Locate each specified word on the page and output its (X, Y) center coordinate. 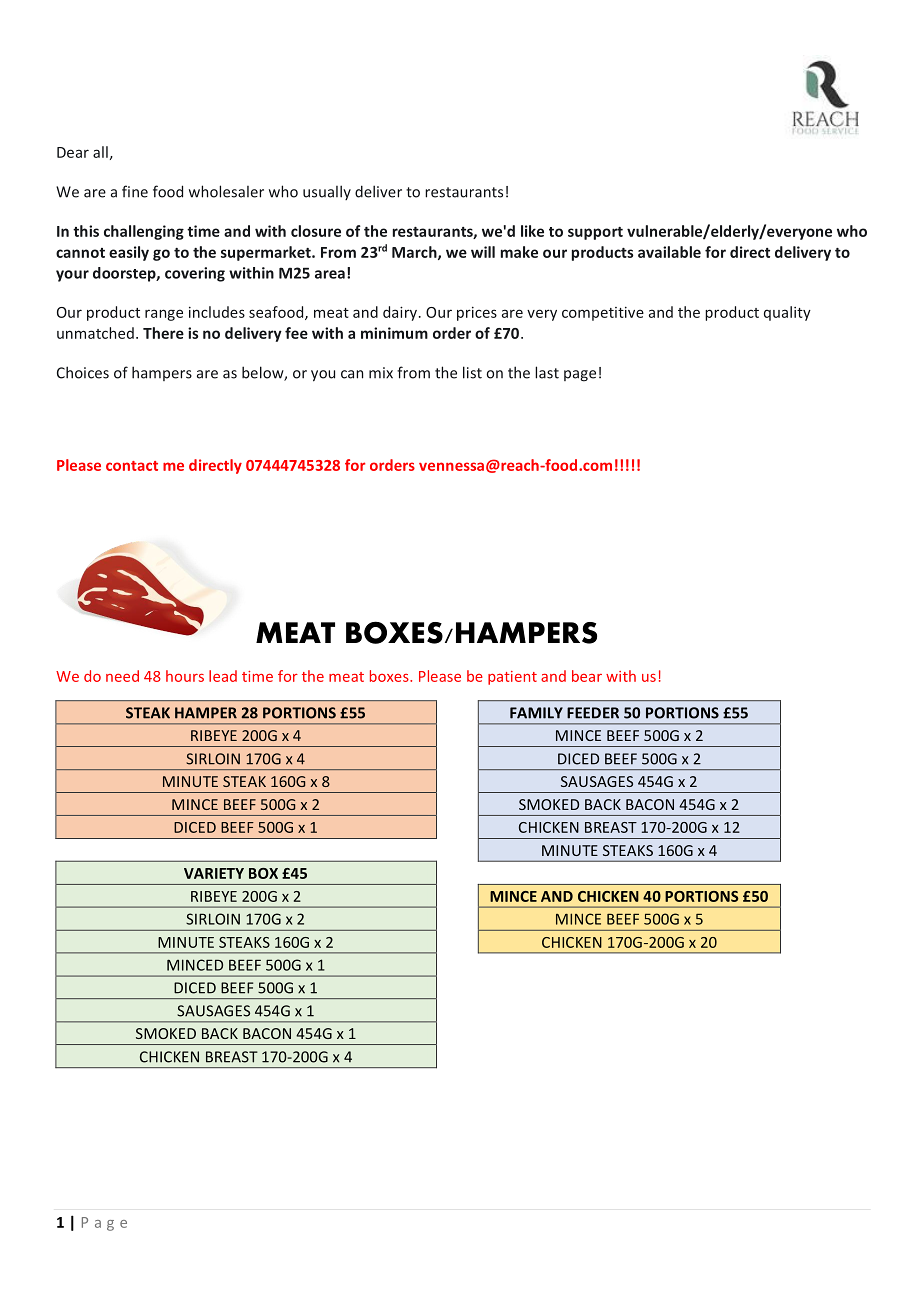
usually (327, 192)
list (472, 372)
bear (587, 676)
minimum (394, 333)
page (580, 376)
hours (185, 676)
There (163, 333)
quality (787, 313)
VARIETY (214, 873)
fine (135, 191)
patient (512, 678)
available (669, 252)
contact (132, 466)
